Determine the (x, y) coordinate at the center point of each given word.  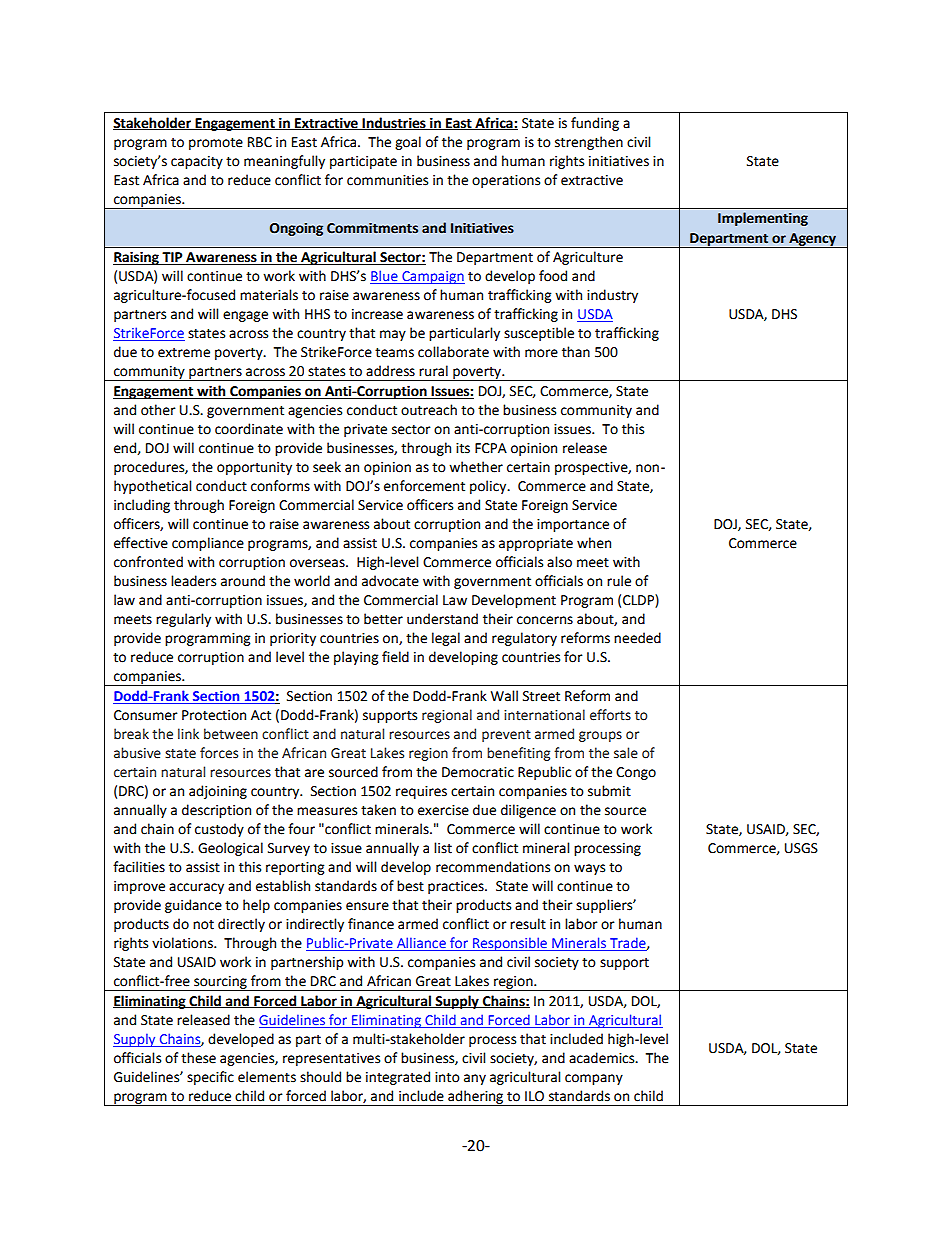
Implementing (763, 219)
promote (216, 144)
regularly (183, 620)
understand (442, 619)
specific (210, 1078)
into (447, 1077)
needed (637, 638)
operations (506, 181)
